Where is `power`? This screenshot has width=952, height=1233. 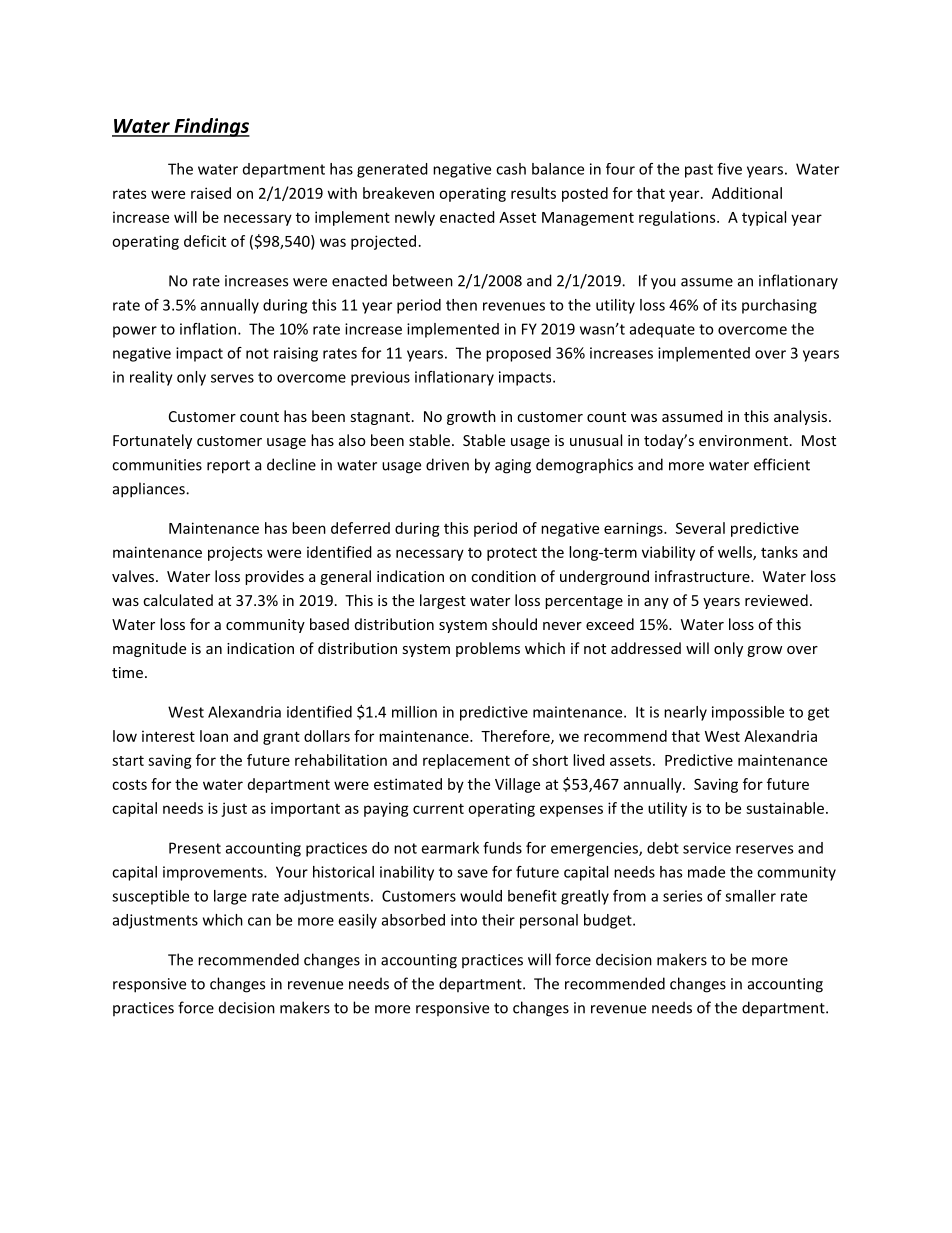 power is located at coordinates (135, 332).
